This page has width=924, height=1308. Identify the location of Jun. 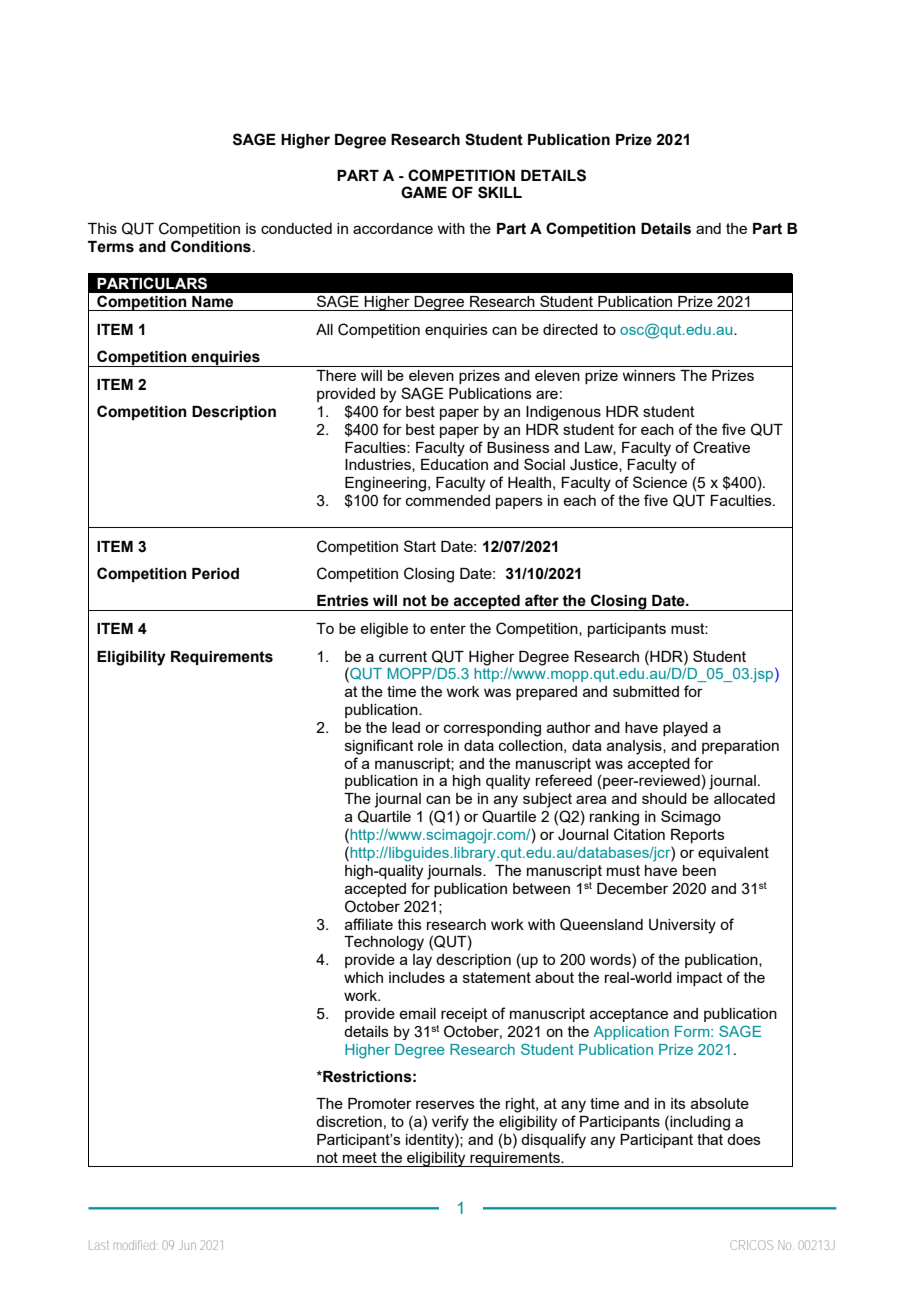
(187, 1245).
